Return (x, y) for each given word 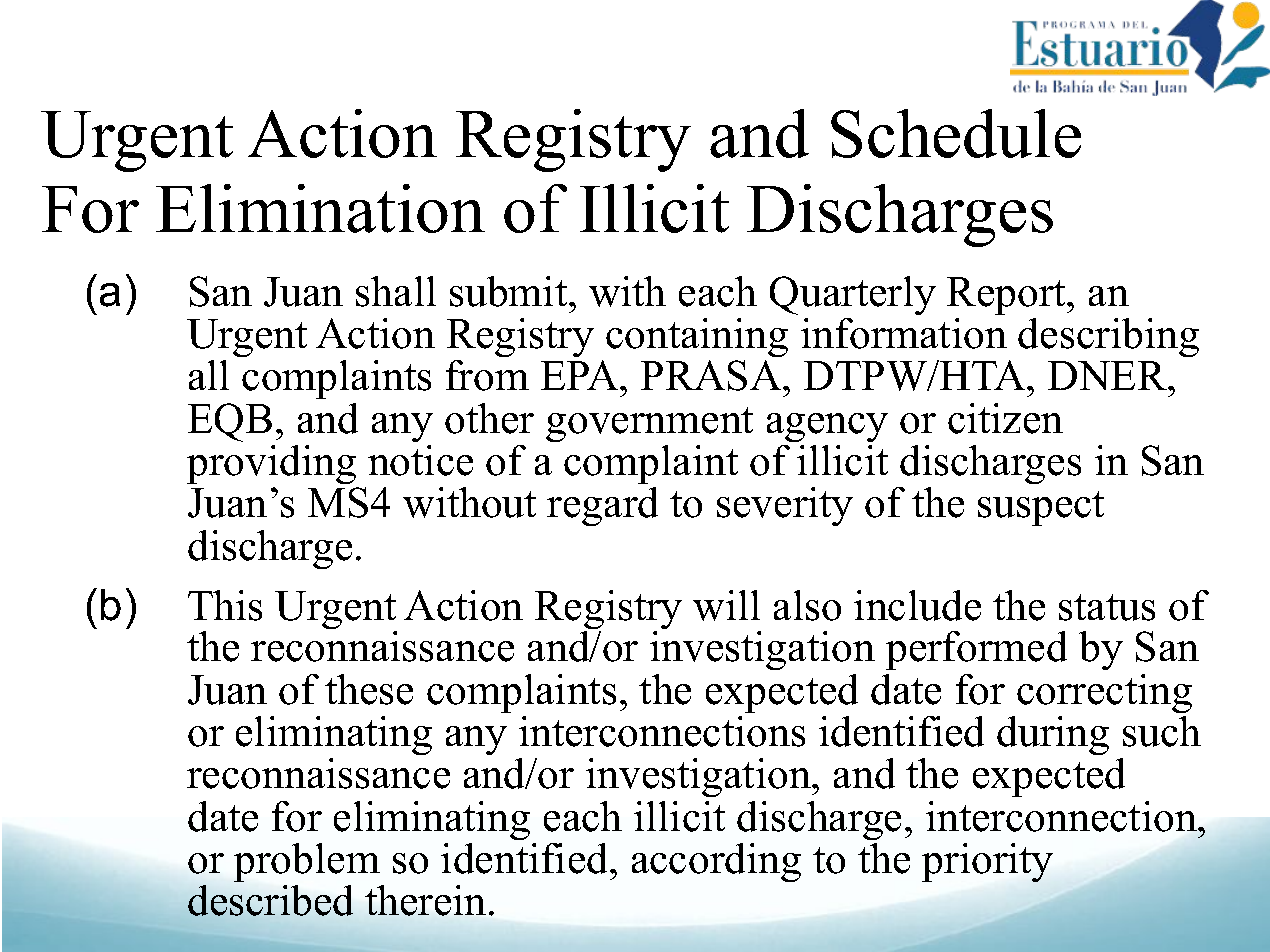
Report (1007, 296)
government (649, 424)
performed (976, 650)
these (369, 689)
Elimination (320, 208)
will (726, 605)
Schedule (956, 133)
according (716, 862)
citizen (1005, 418)
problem (307, 862)
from (487, 375)
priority (987, 862)
